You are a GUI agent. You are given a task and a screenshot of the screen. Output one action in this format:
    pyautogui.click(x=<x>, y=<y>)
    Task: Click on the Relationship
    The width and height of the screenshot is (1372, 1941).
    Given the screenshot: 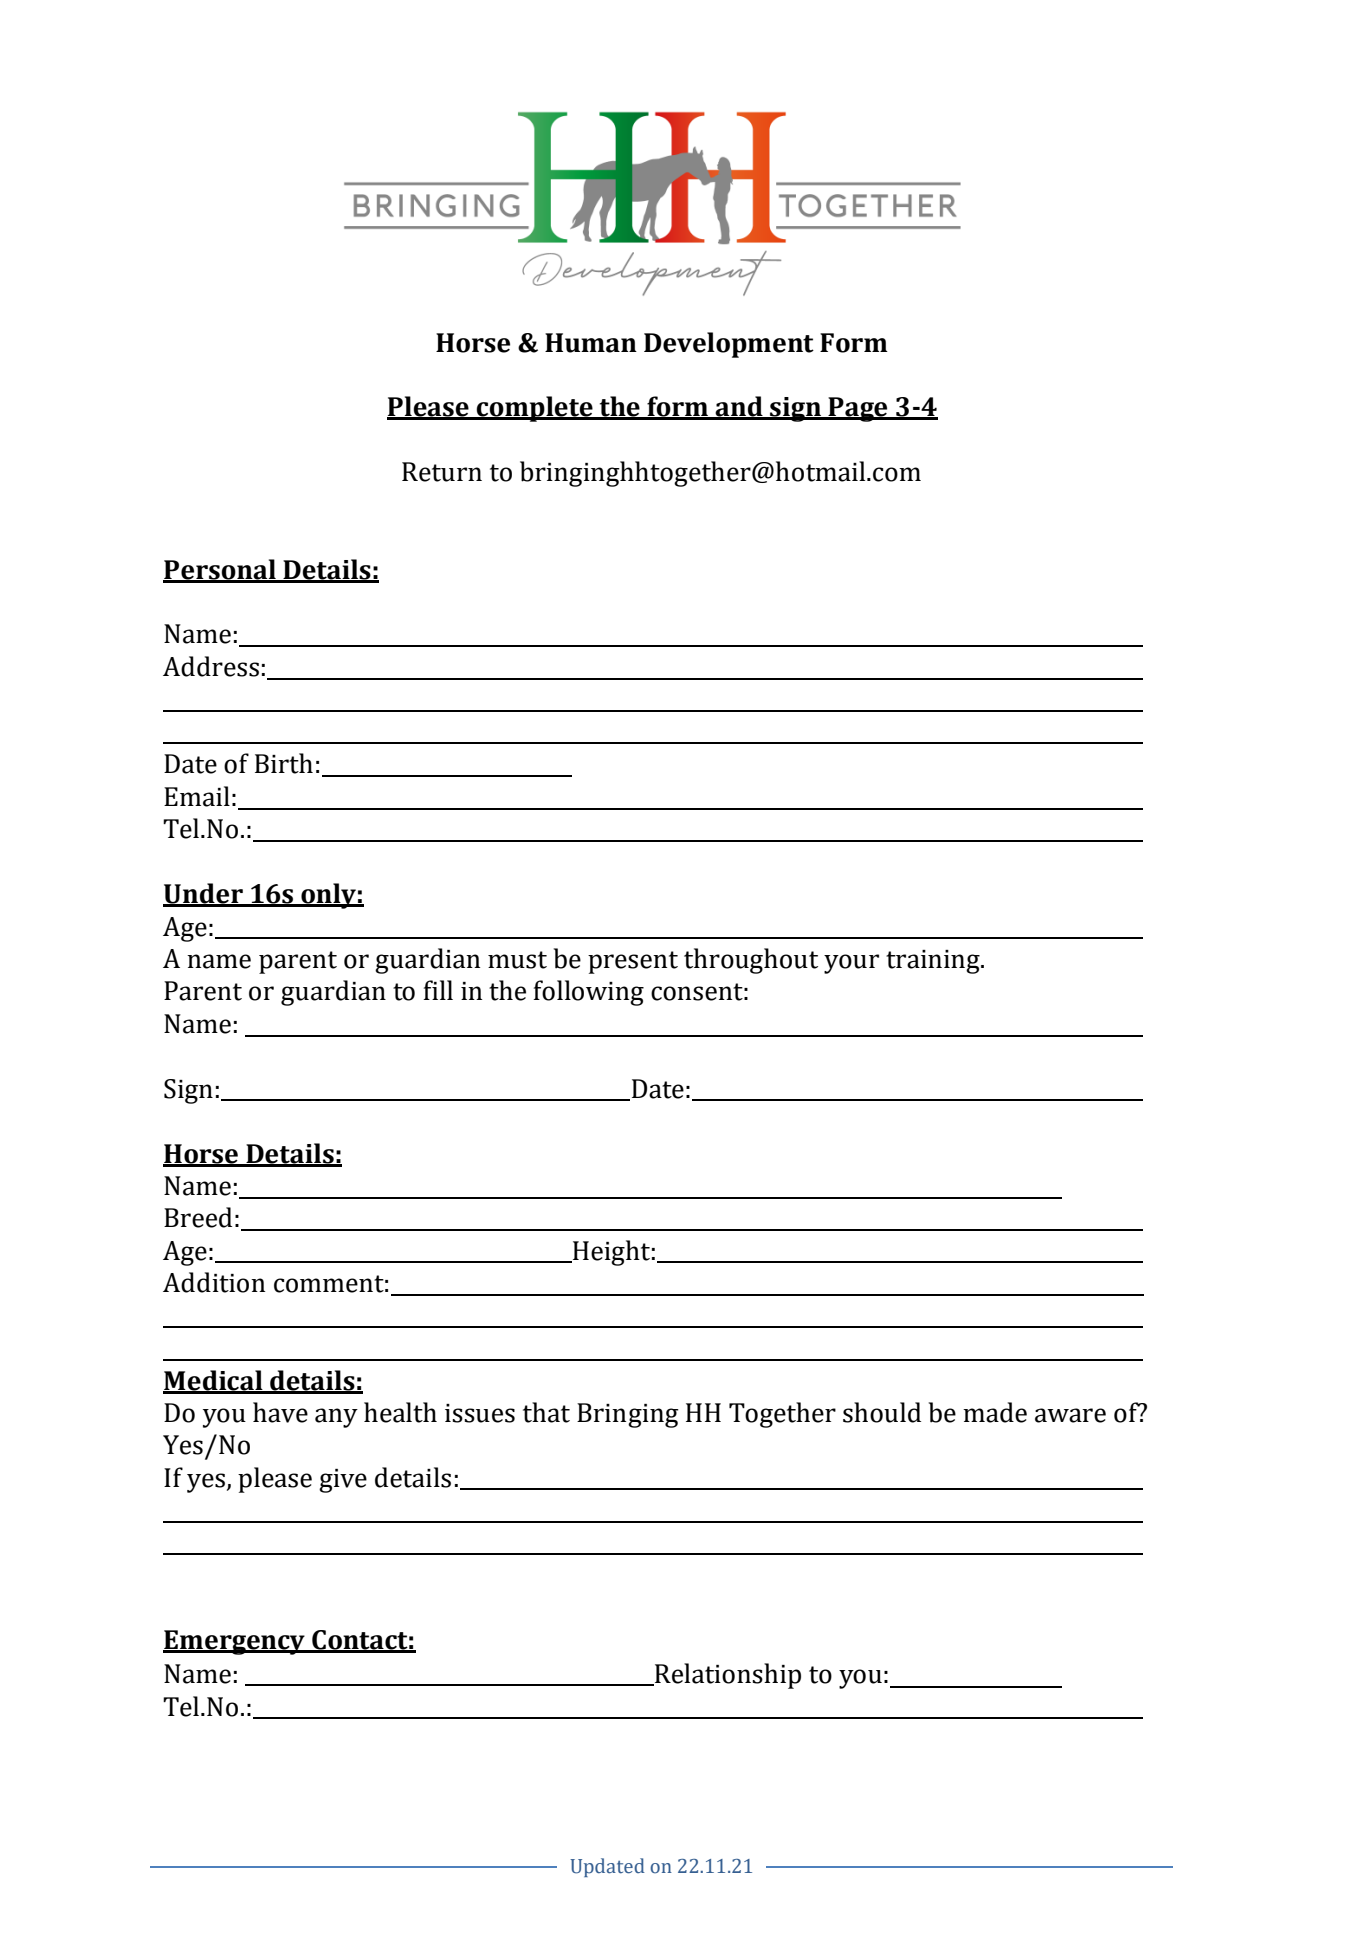 What is the action you would take?
    pyautogui.click(x=727, y=1676)
